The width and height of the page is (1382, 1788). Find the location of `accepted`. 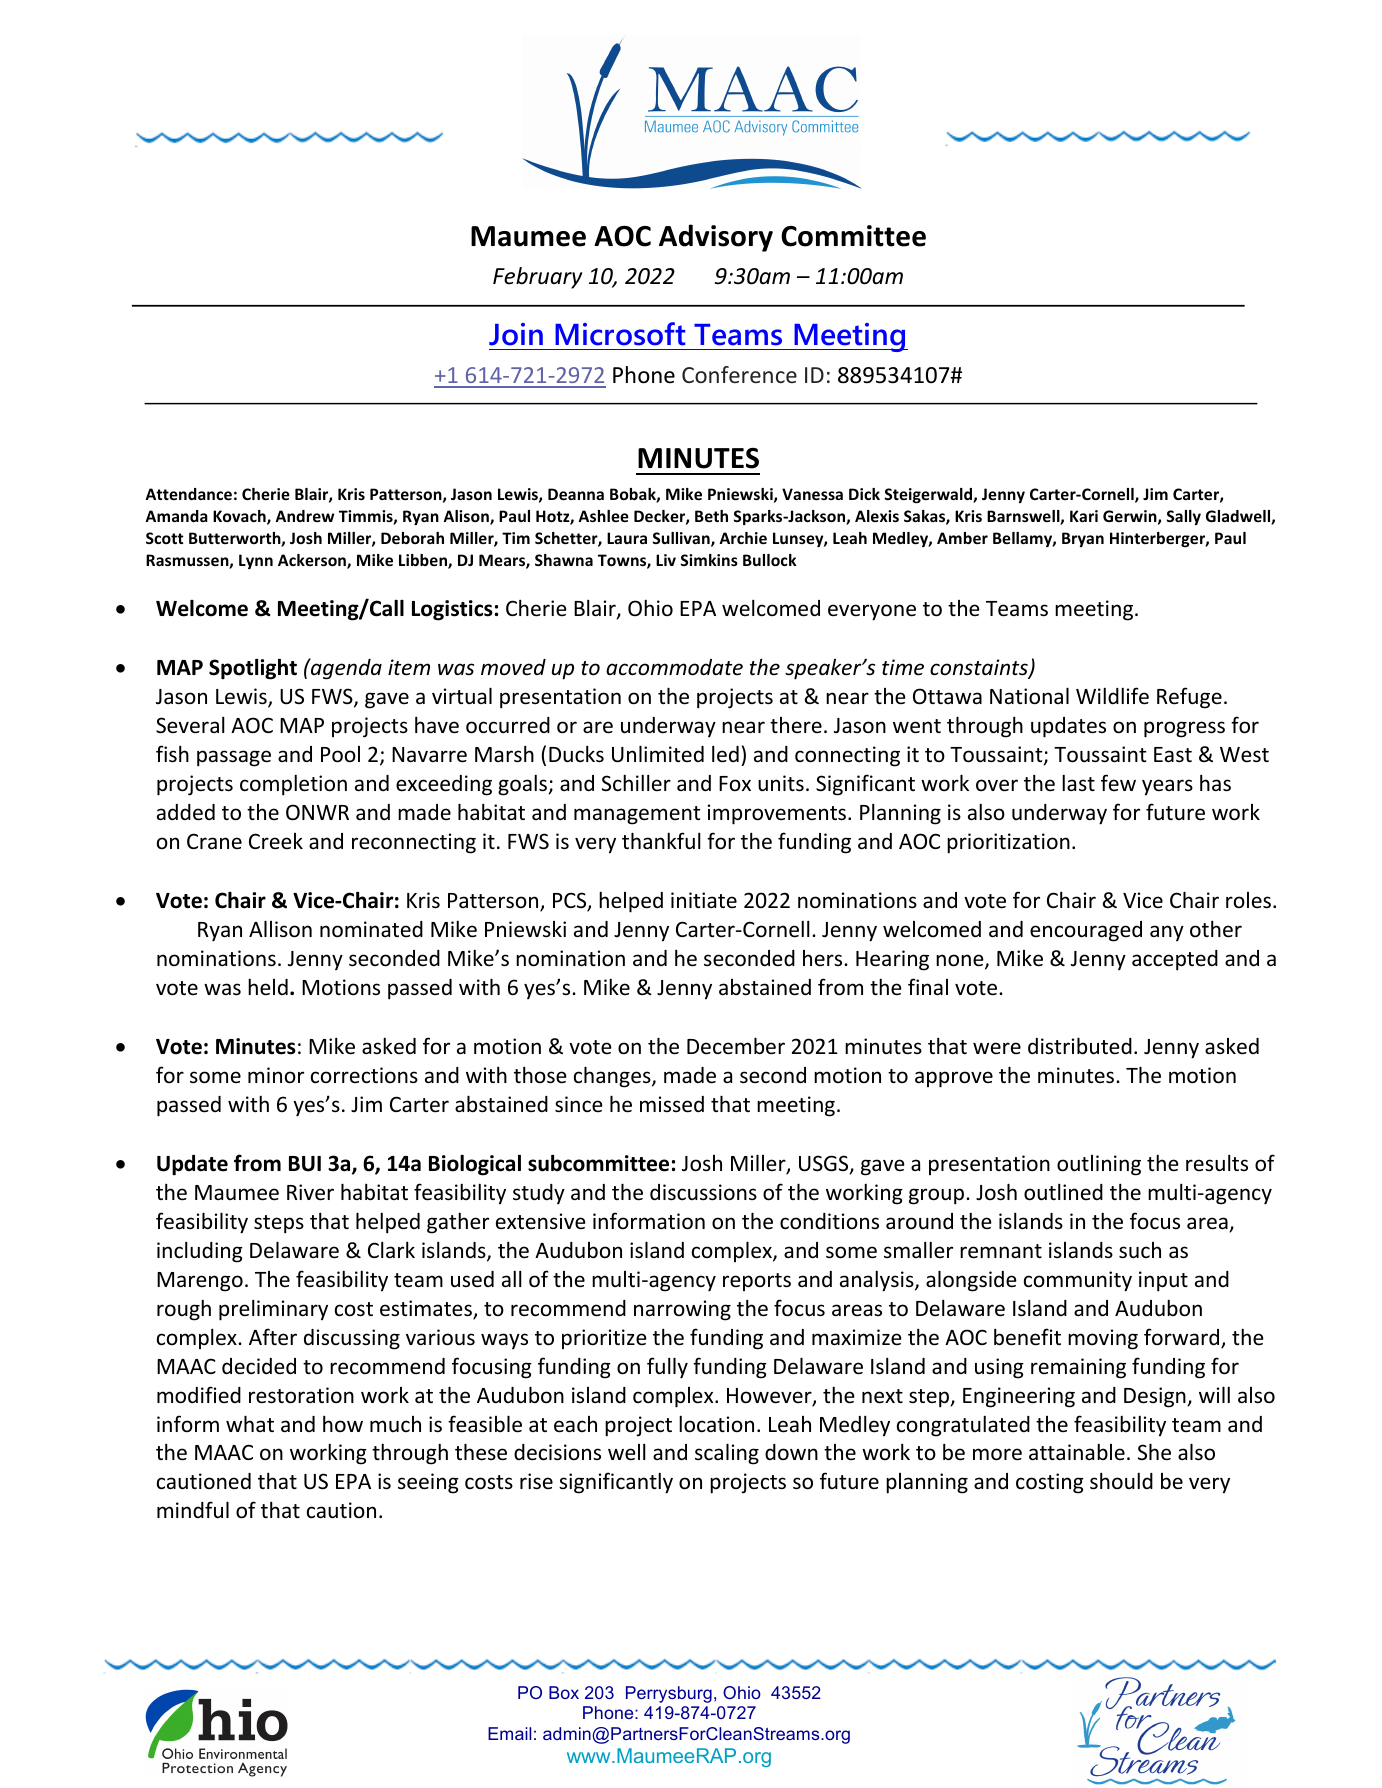

accepted is located at coordinates (1175, 960).
